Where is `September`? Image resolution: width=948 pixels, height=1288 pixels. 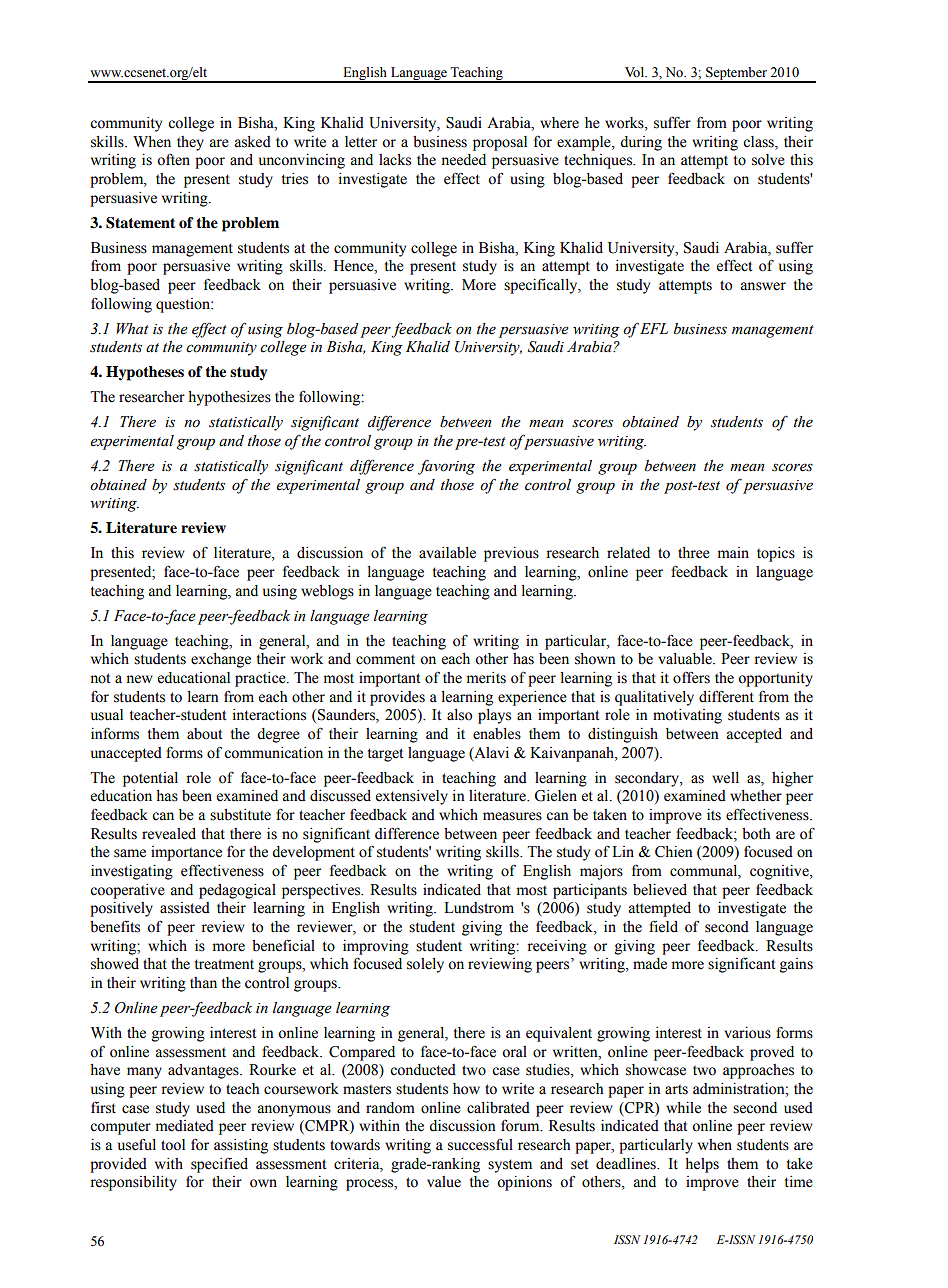
September is located at coordinates (736, 74).
